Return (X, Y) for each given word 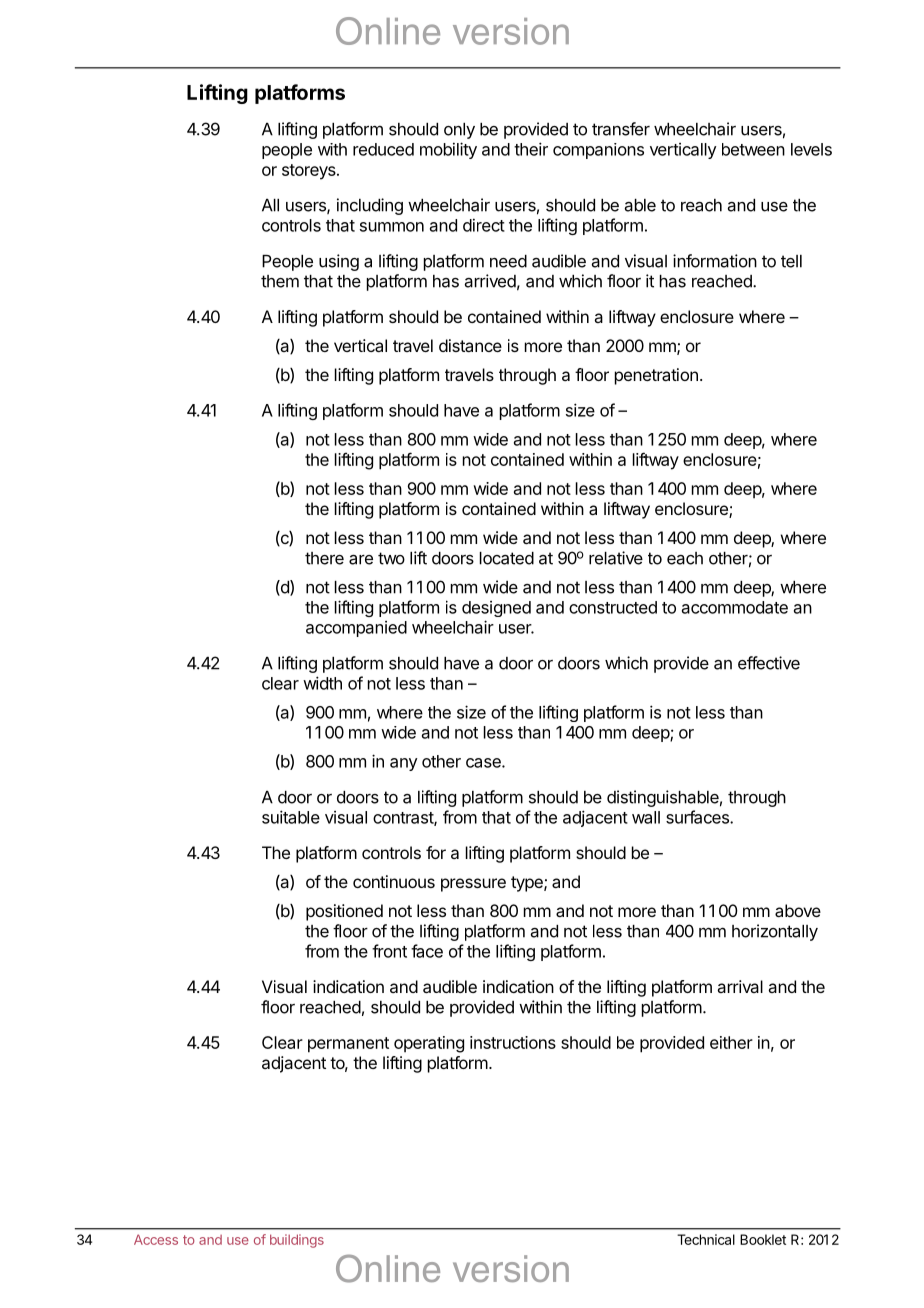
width (322, 683)
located (507, 558)
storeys (310, 172)
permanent (348, 1045)
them (280, 281)
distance (470, 345)
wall (646, 817)
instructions (513, 1042)
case (484, 763)
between (753, 149)
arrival (740, 986)
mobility (448, 150)
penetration (656, 376)
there (324, 558)
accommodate (735, 607)
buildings (297, 1241)
